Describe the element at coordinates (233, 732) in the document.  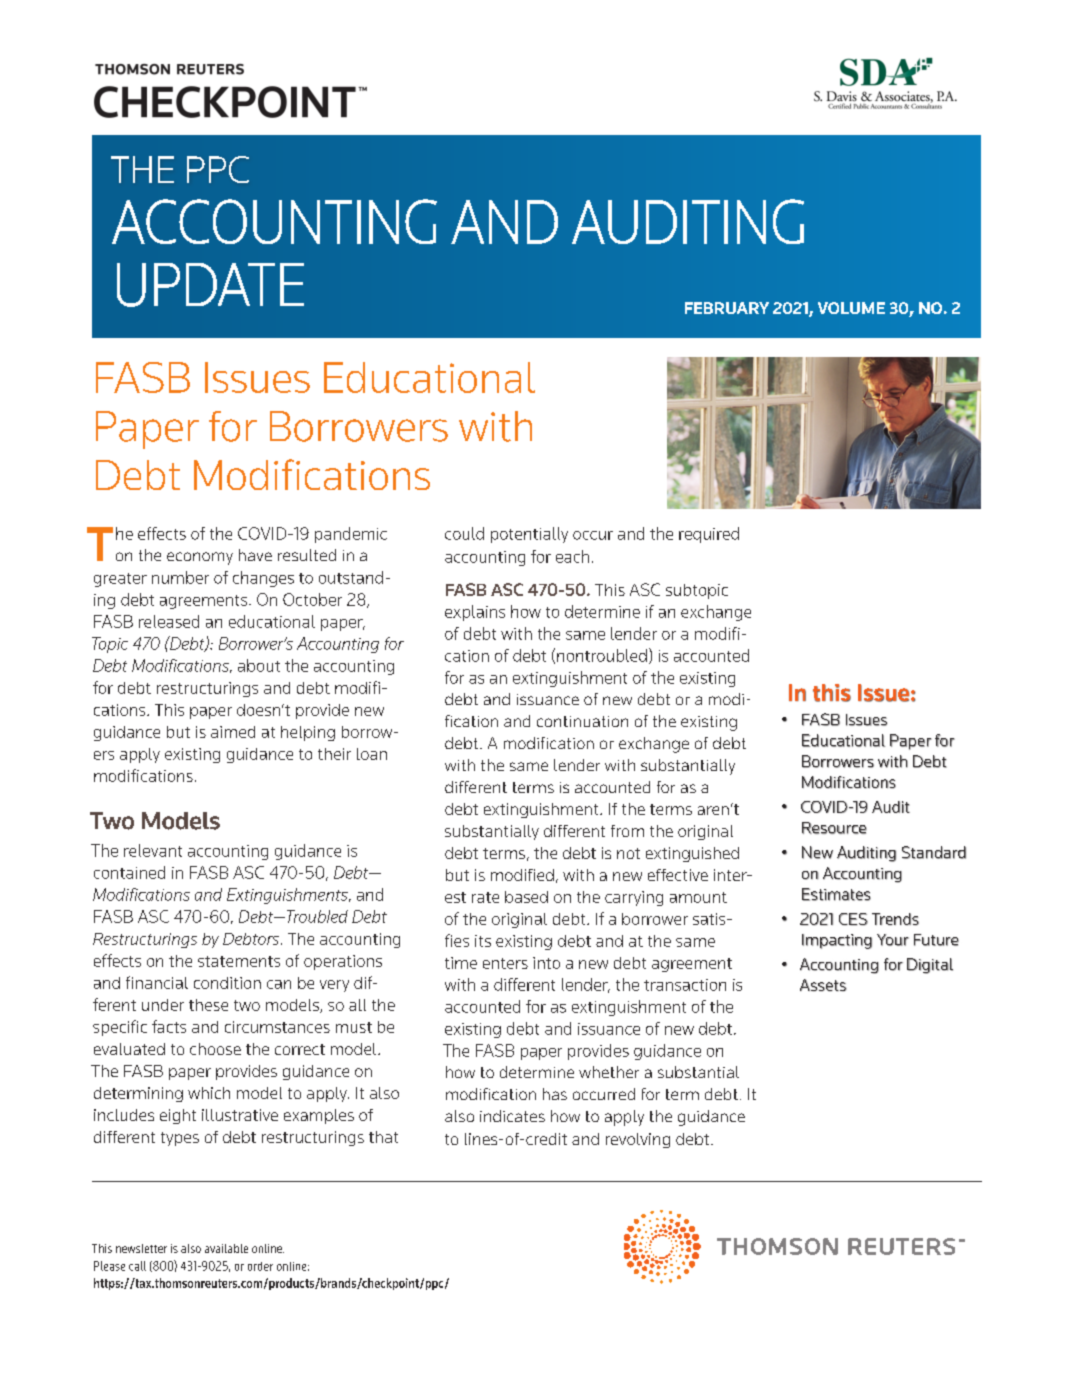
I see `aimed` at that location.
